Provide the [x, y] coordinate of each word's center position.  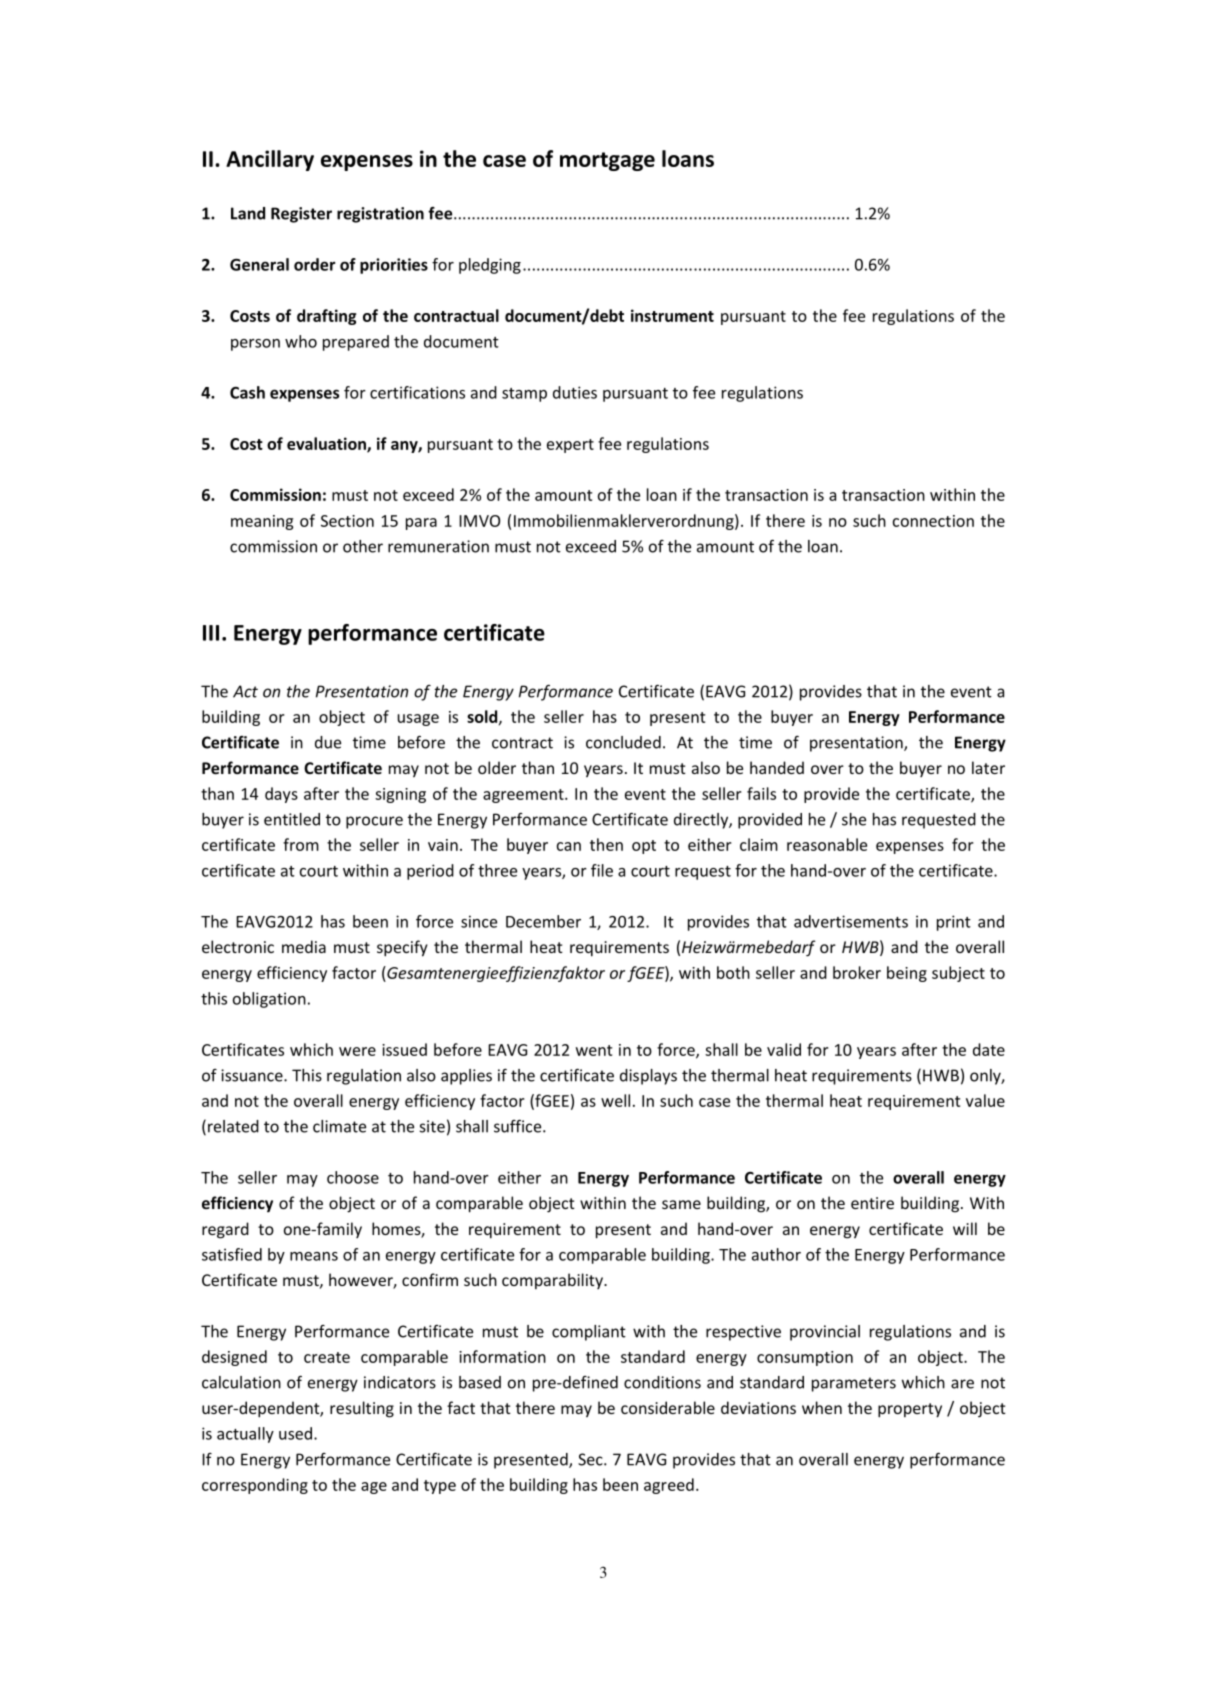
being [907, 974]
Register [301, 215]
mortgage [607, 161]
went [594, 1050]
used [295, 1433]
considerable [668, 1407]
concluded [623, 742]
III [211, 633]
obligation [269, 1000]
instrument [672, 315]
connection [933, 521]
